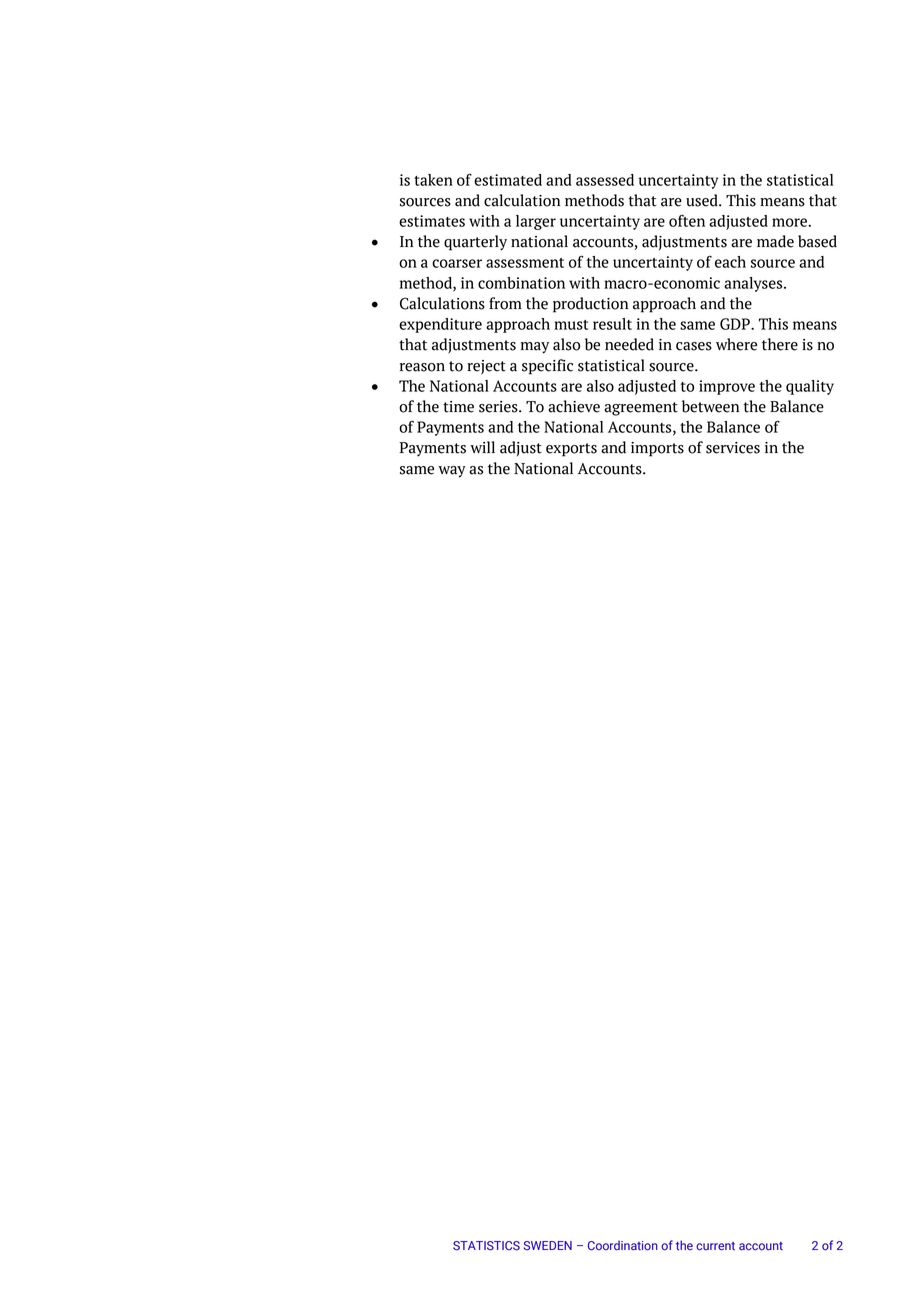 This screenshot has height=1308, width=924. What do you see at coordinates (733, 448) in the screenshot?
I see `services` at bounding box center [733, 448].
